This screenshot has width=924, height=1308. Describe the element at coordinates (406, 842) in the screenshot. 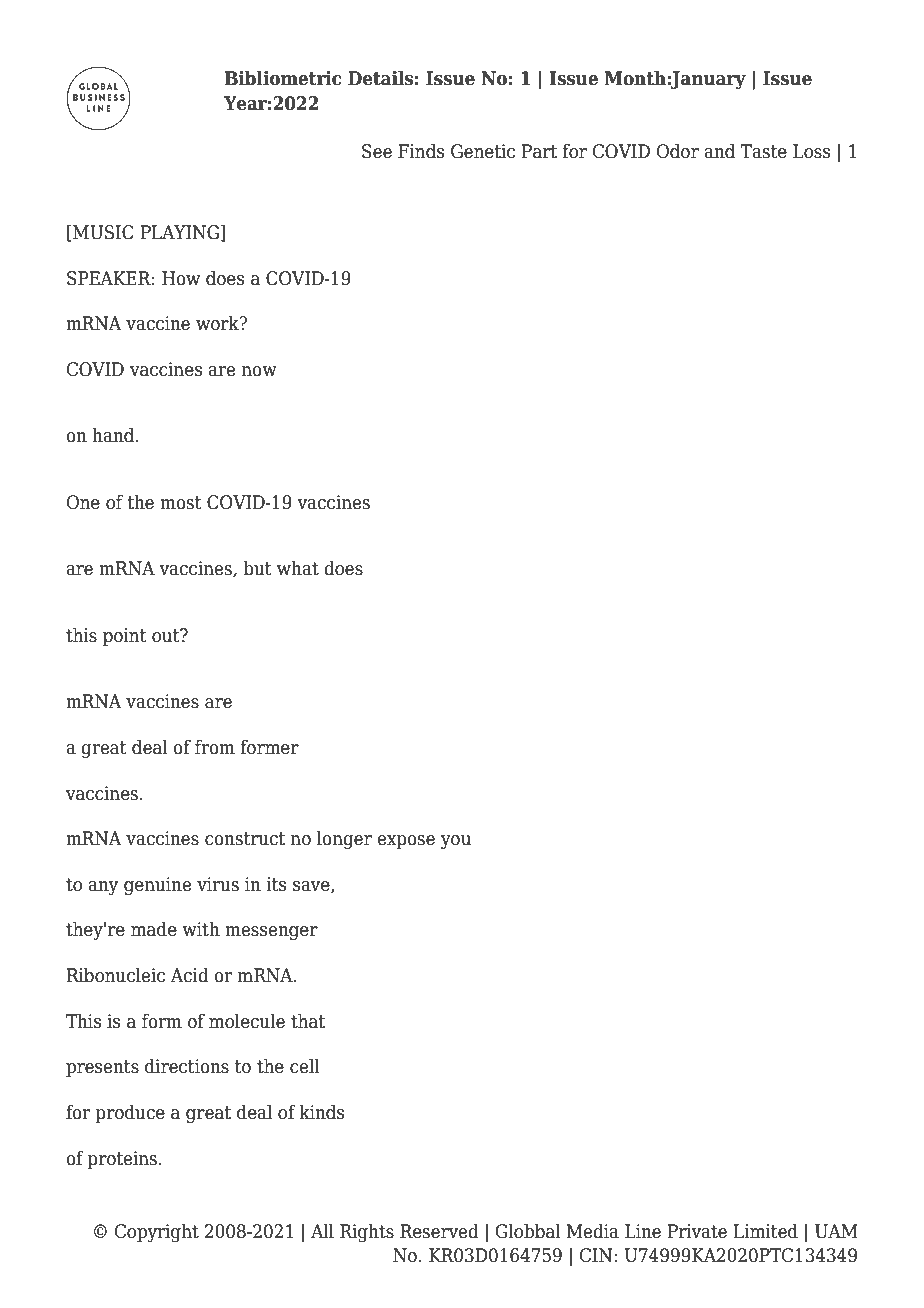

I see `expose` at that location.
